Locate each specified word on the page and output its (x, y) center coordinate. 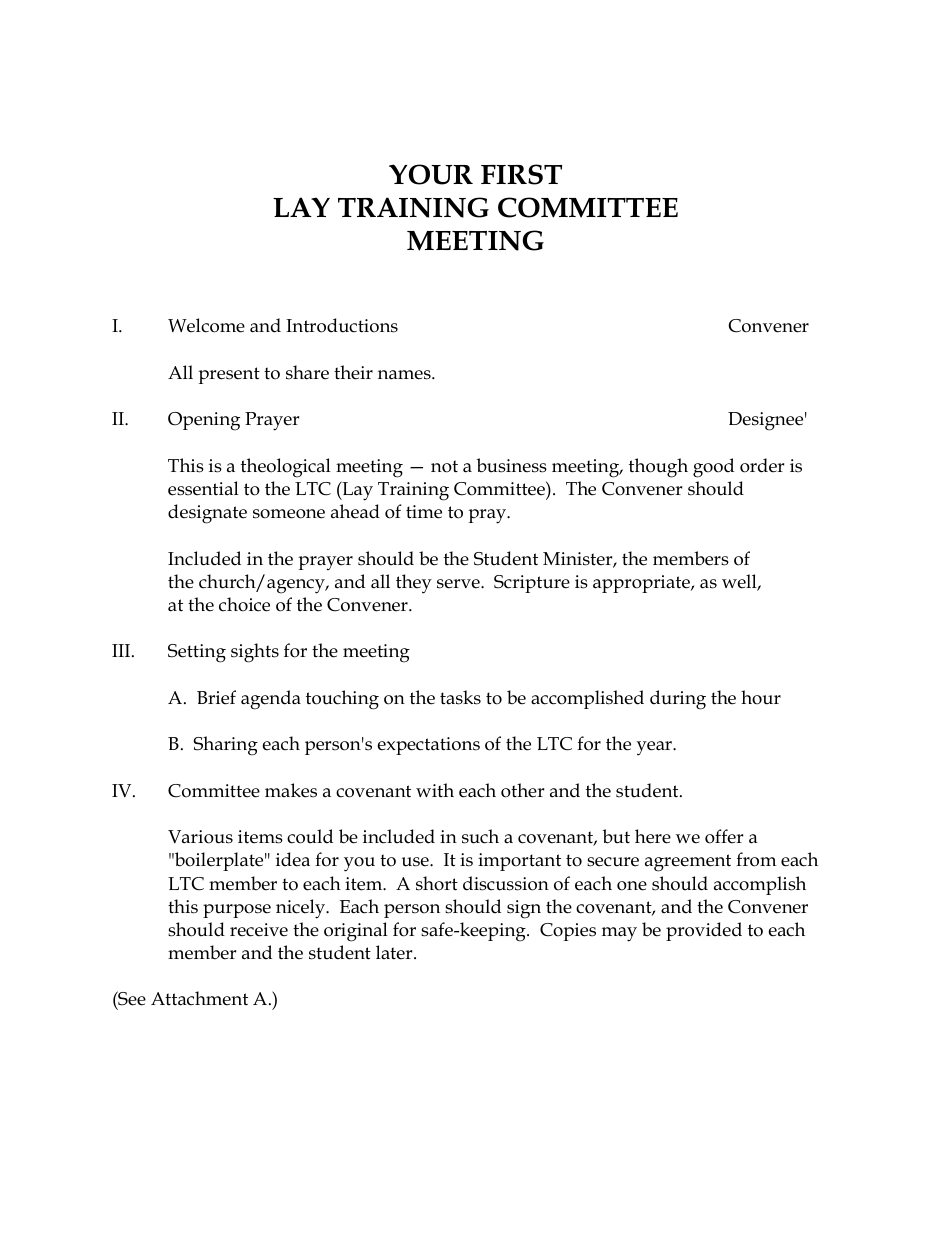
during (678, 700)
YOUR (431, 174)
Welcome (206, 325)
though (658, 468)
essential (203, 488)
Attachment (199, 998)
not (444, 466)
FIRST (521, 174)
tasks (460, 697)
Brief (216, 697)
